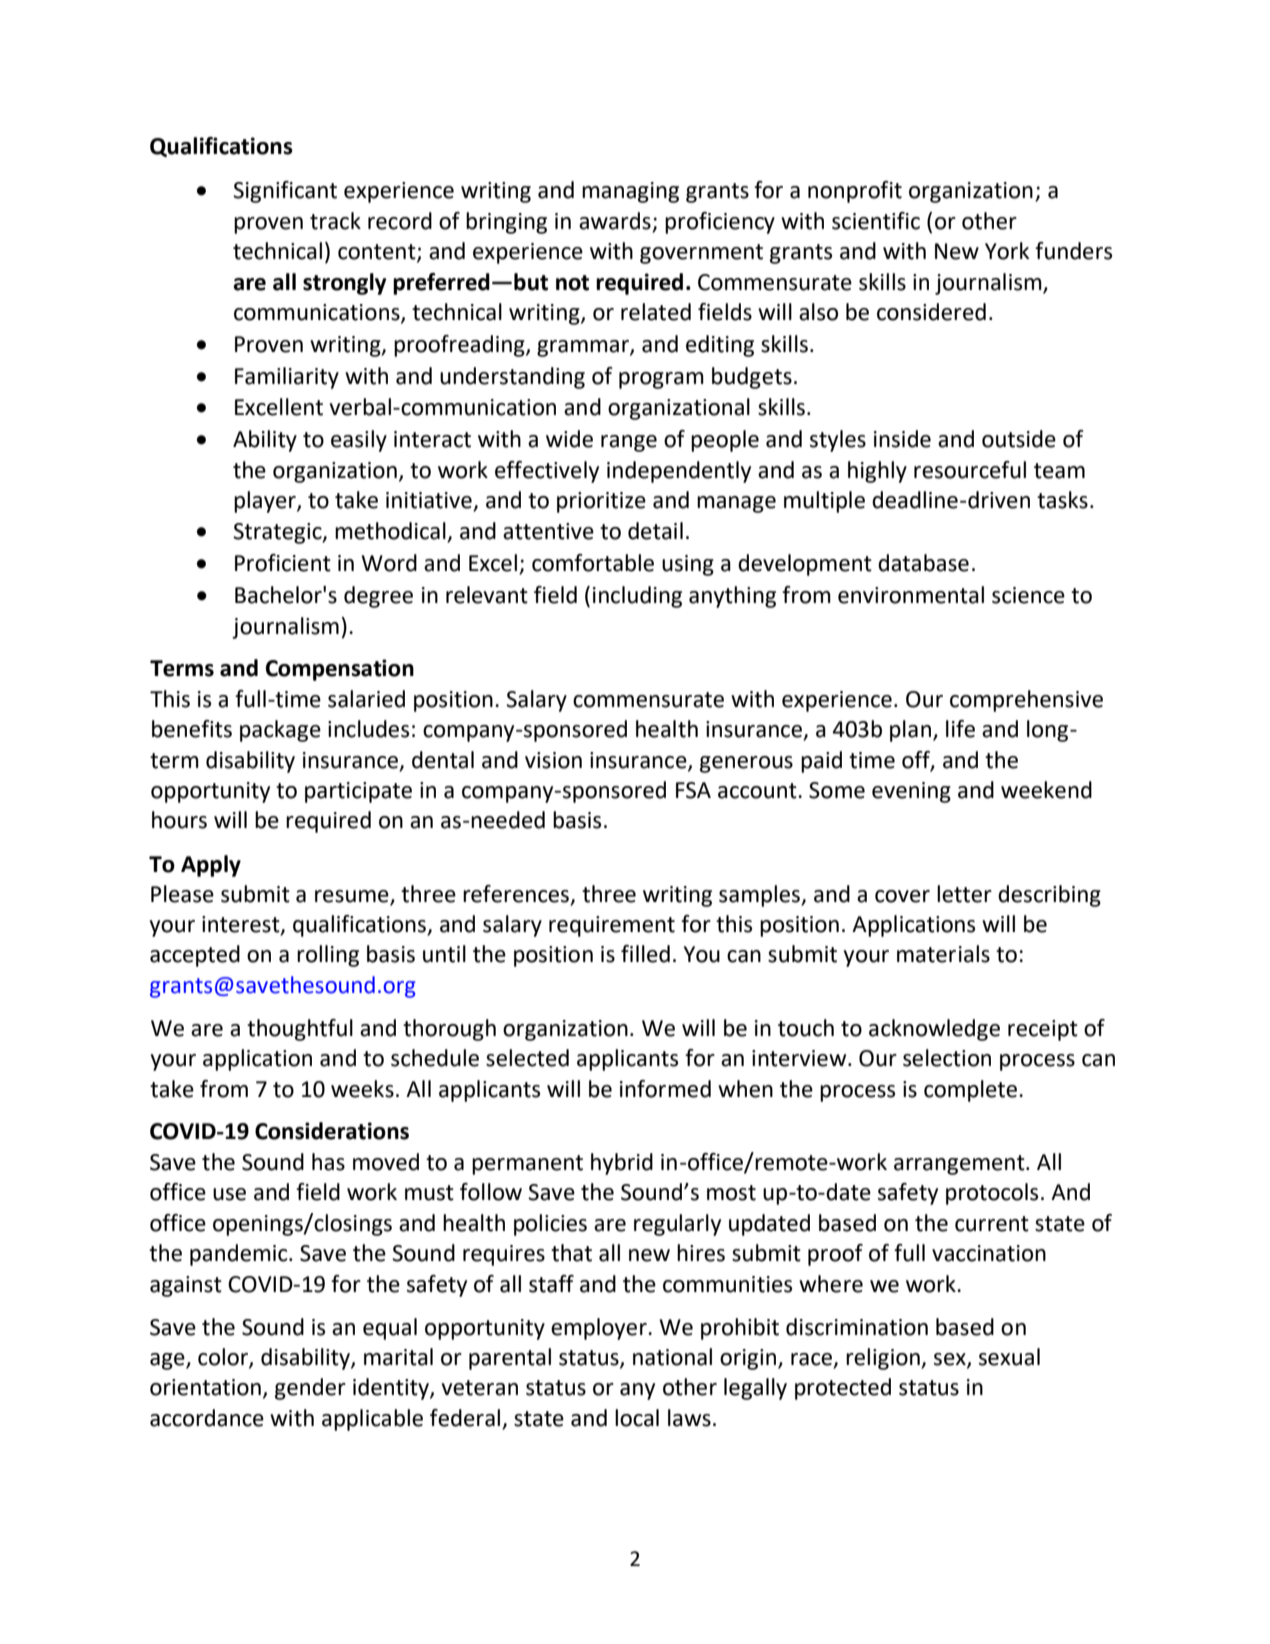 The width and height of the page is (1270, 1644). I want to click on gender, so click(310, 1389).
